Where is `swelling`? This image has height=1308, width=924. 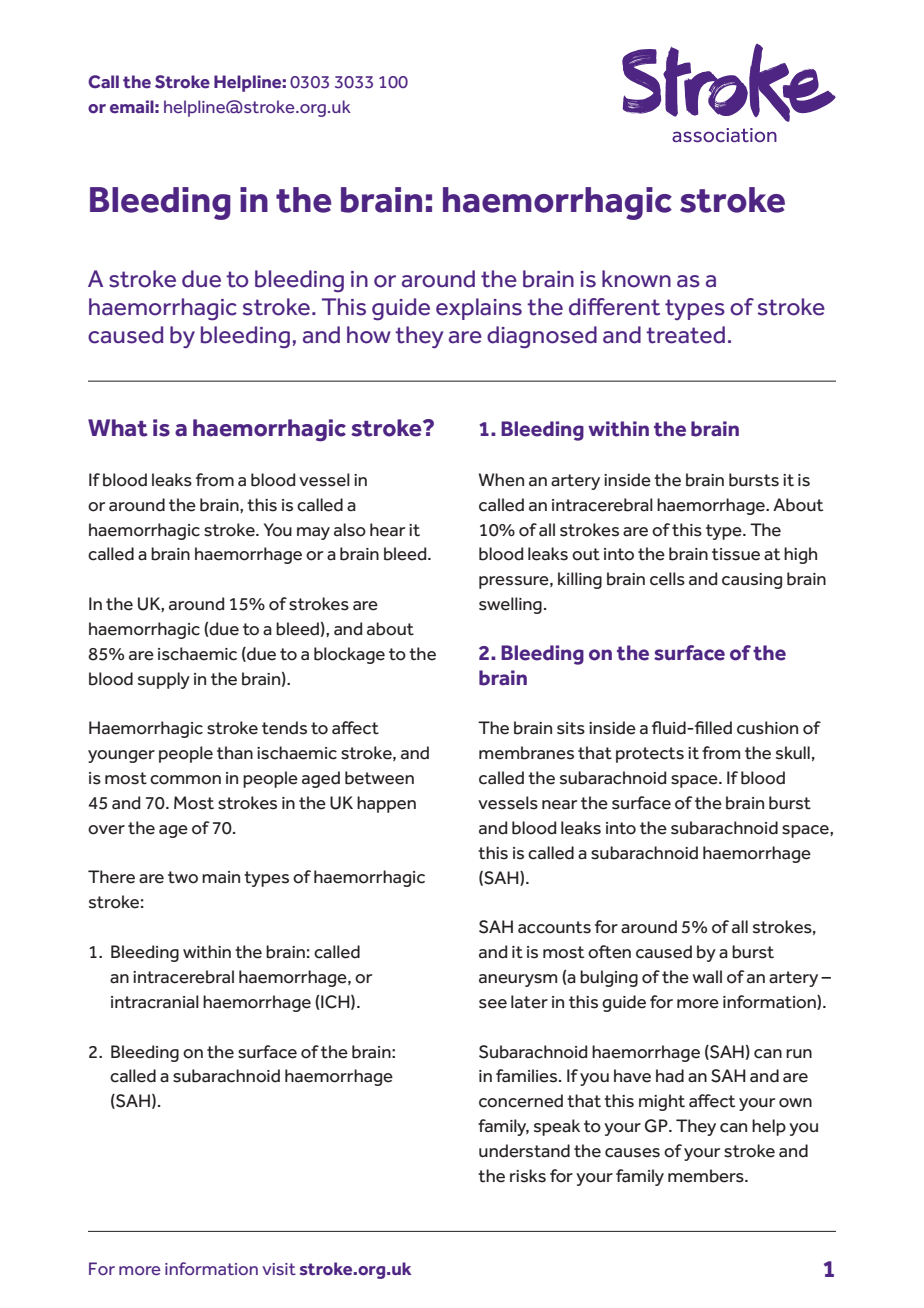 swelling is located at coordinates (510, 605).
